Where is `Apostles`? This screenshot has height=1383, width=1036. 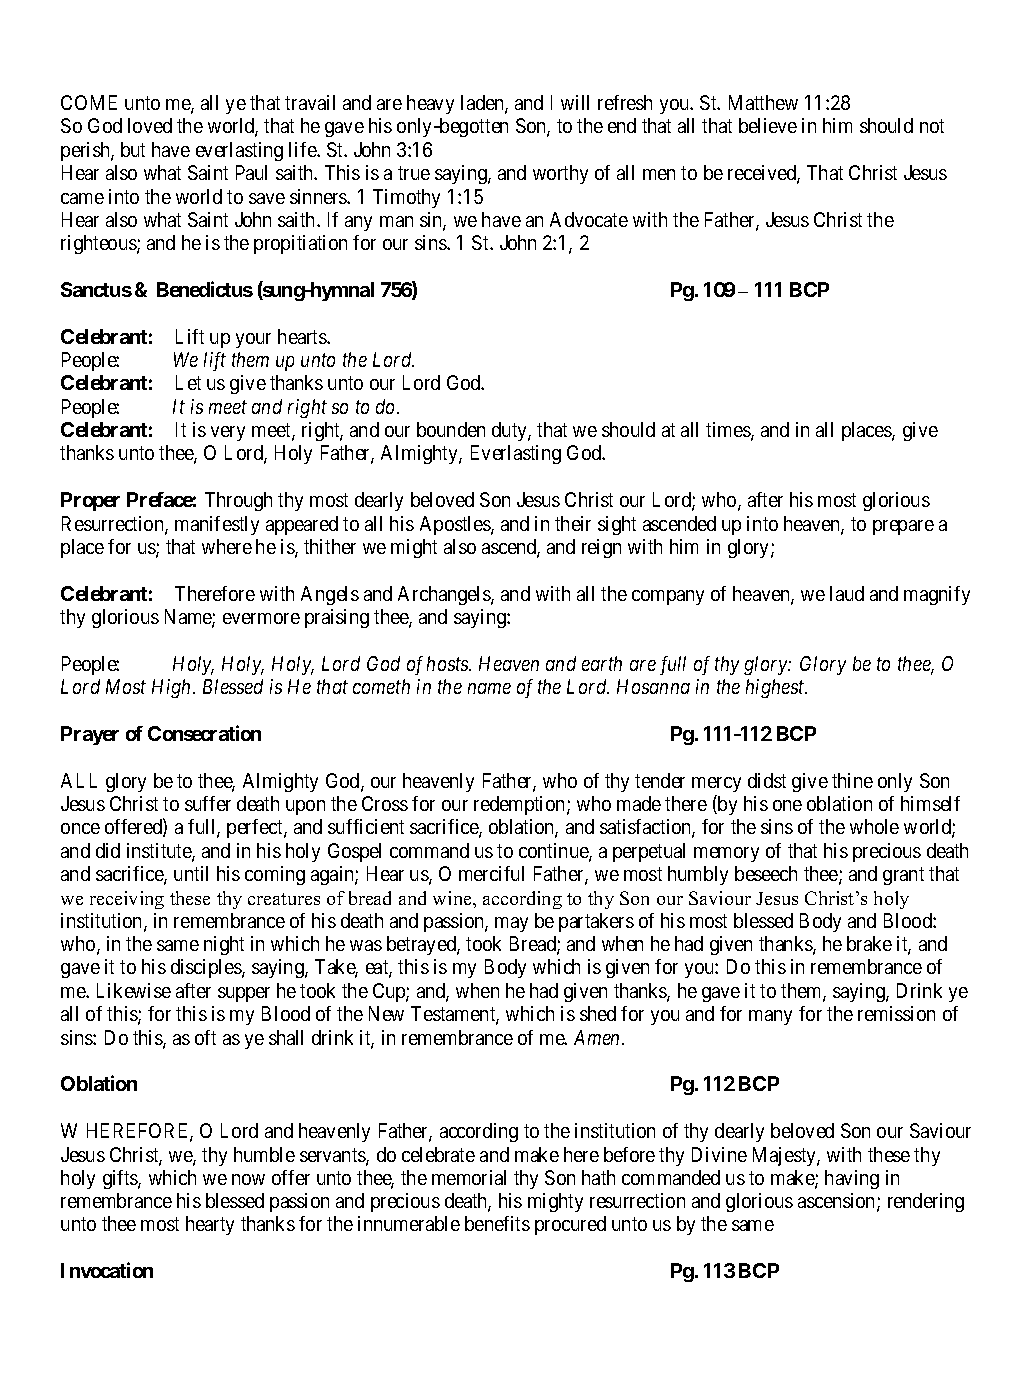 Apostles is located at coordinates (456, 525).
